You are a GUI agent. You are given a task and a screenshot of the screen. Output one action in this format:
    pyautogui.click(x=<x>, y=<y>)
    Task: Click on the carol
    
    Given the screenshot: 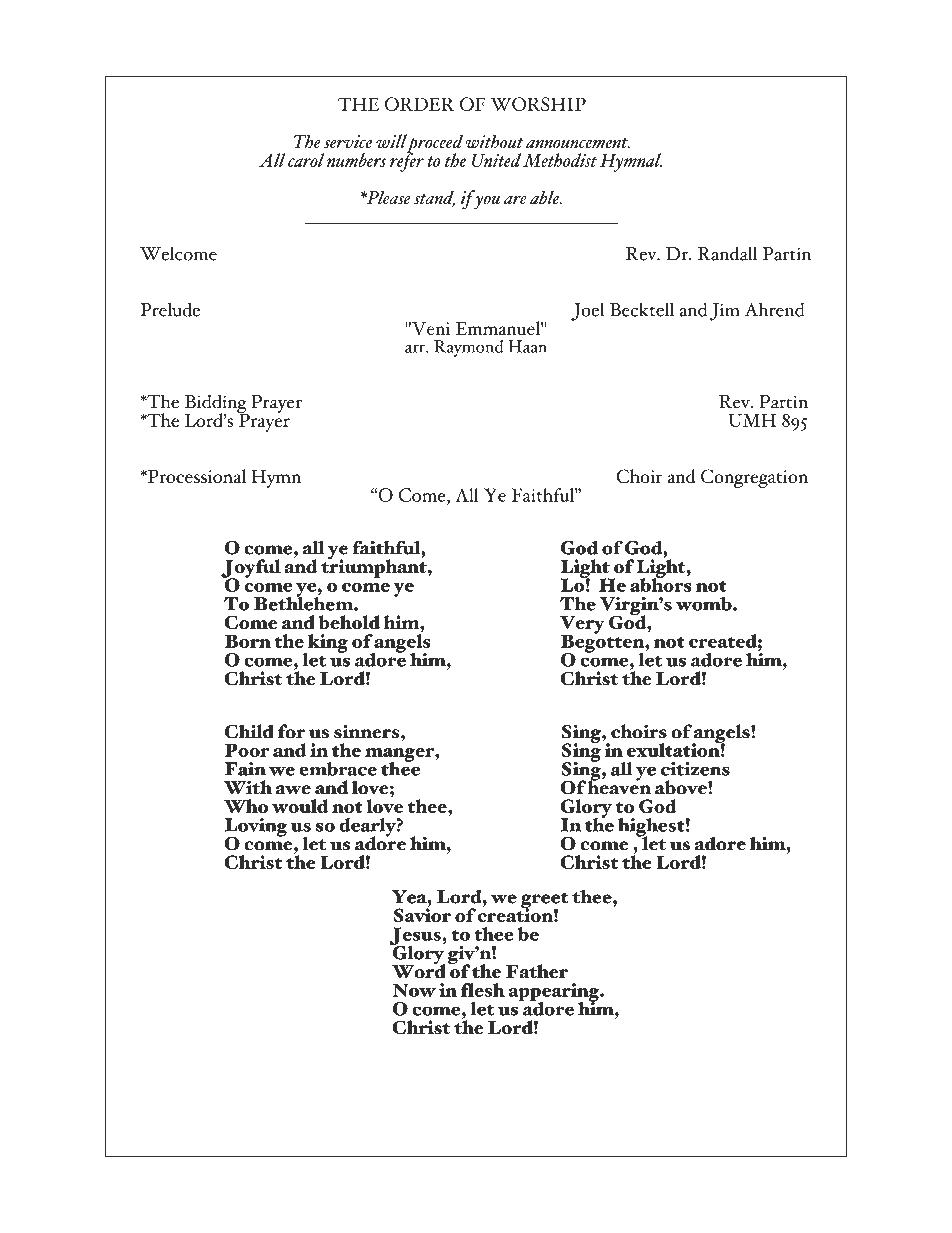 What is the action you would take?
    pyautogui.click(x=306, y=160)
